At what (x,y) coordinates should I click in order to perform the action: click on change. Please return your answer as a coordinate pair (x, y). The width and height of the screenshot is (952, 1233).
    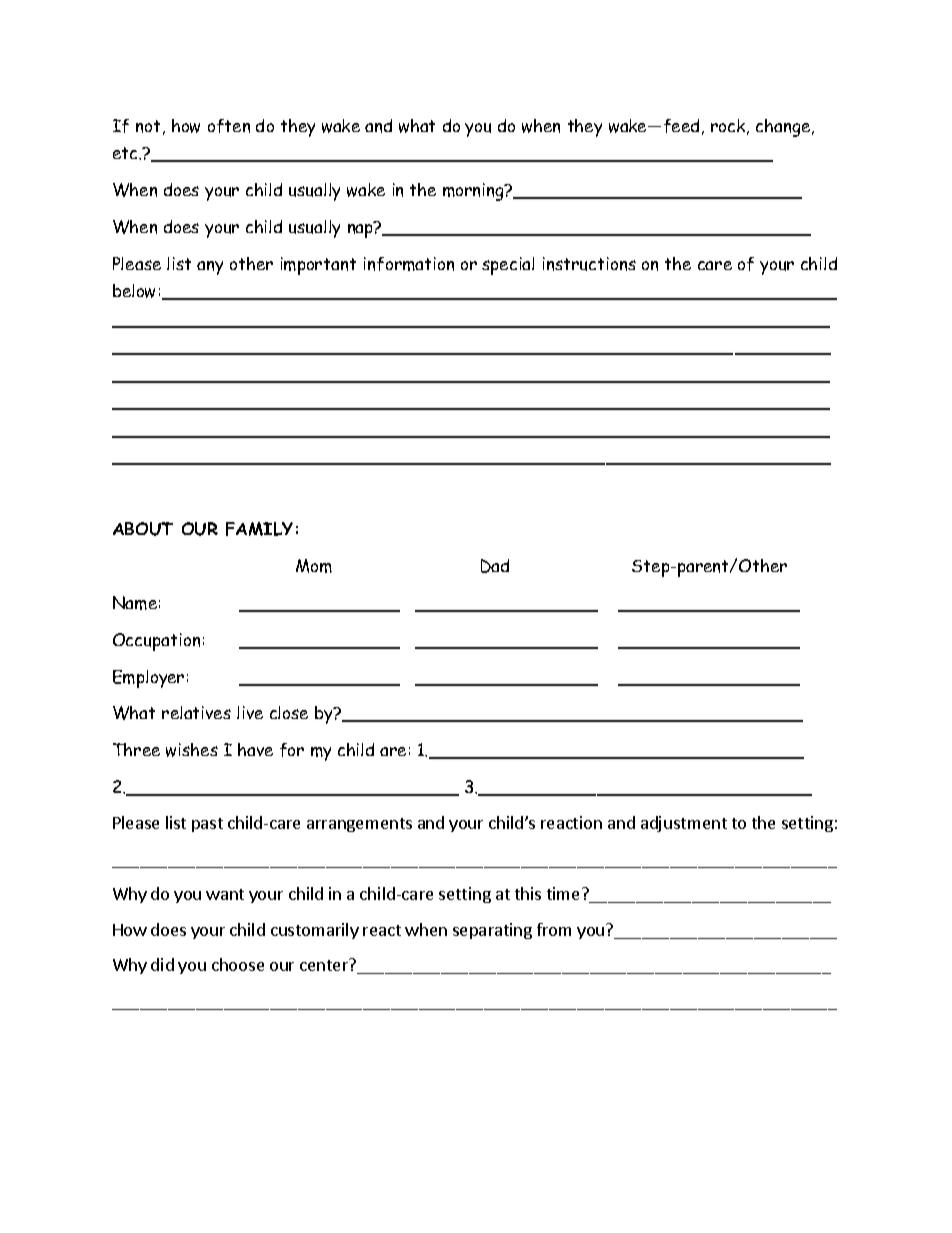
    Looking at the image, I should click on (784, 128).
